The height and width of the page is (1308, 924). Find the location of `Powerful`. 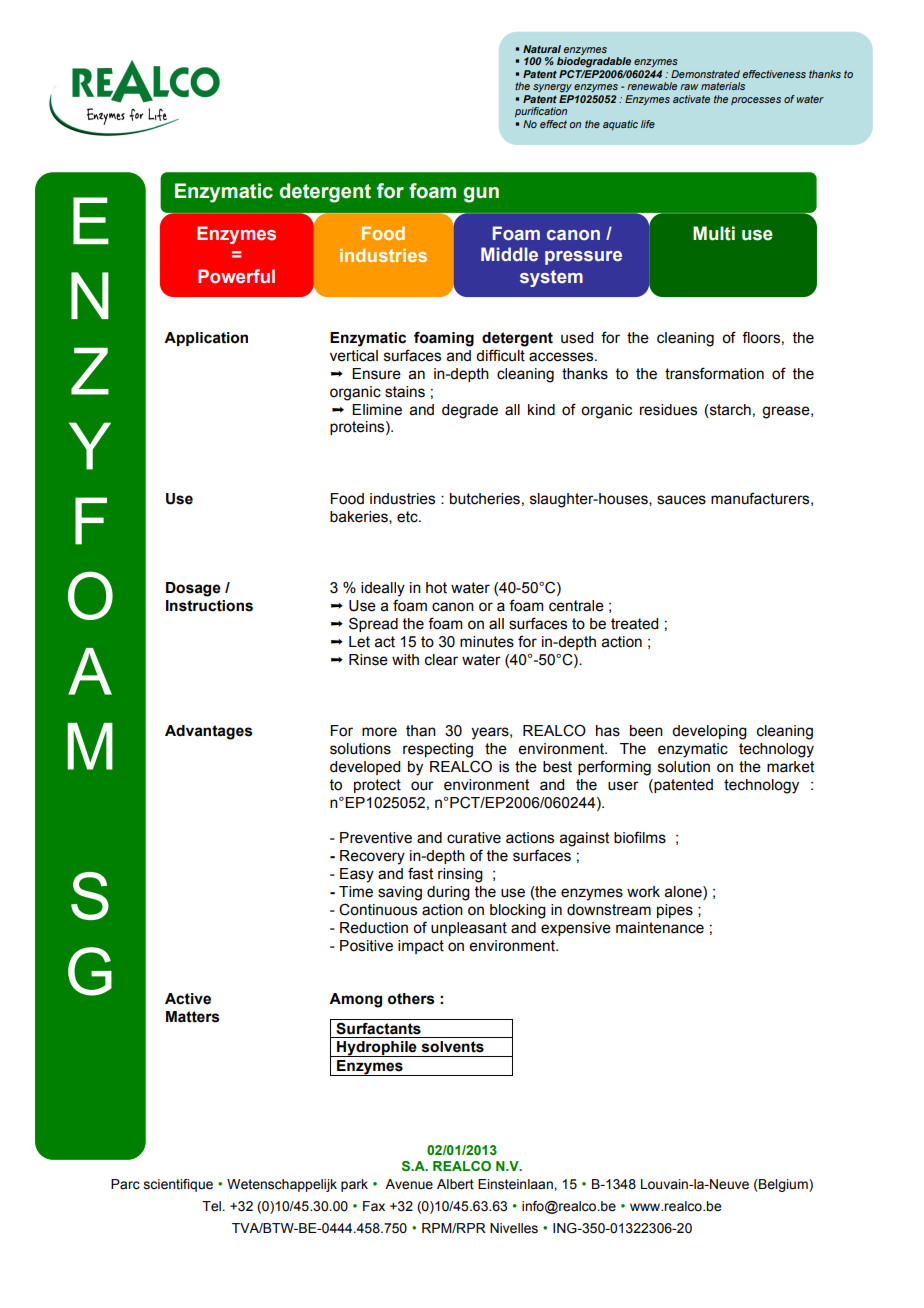

Powerful is located at coordinates (236, 276).
